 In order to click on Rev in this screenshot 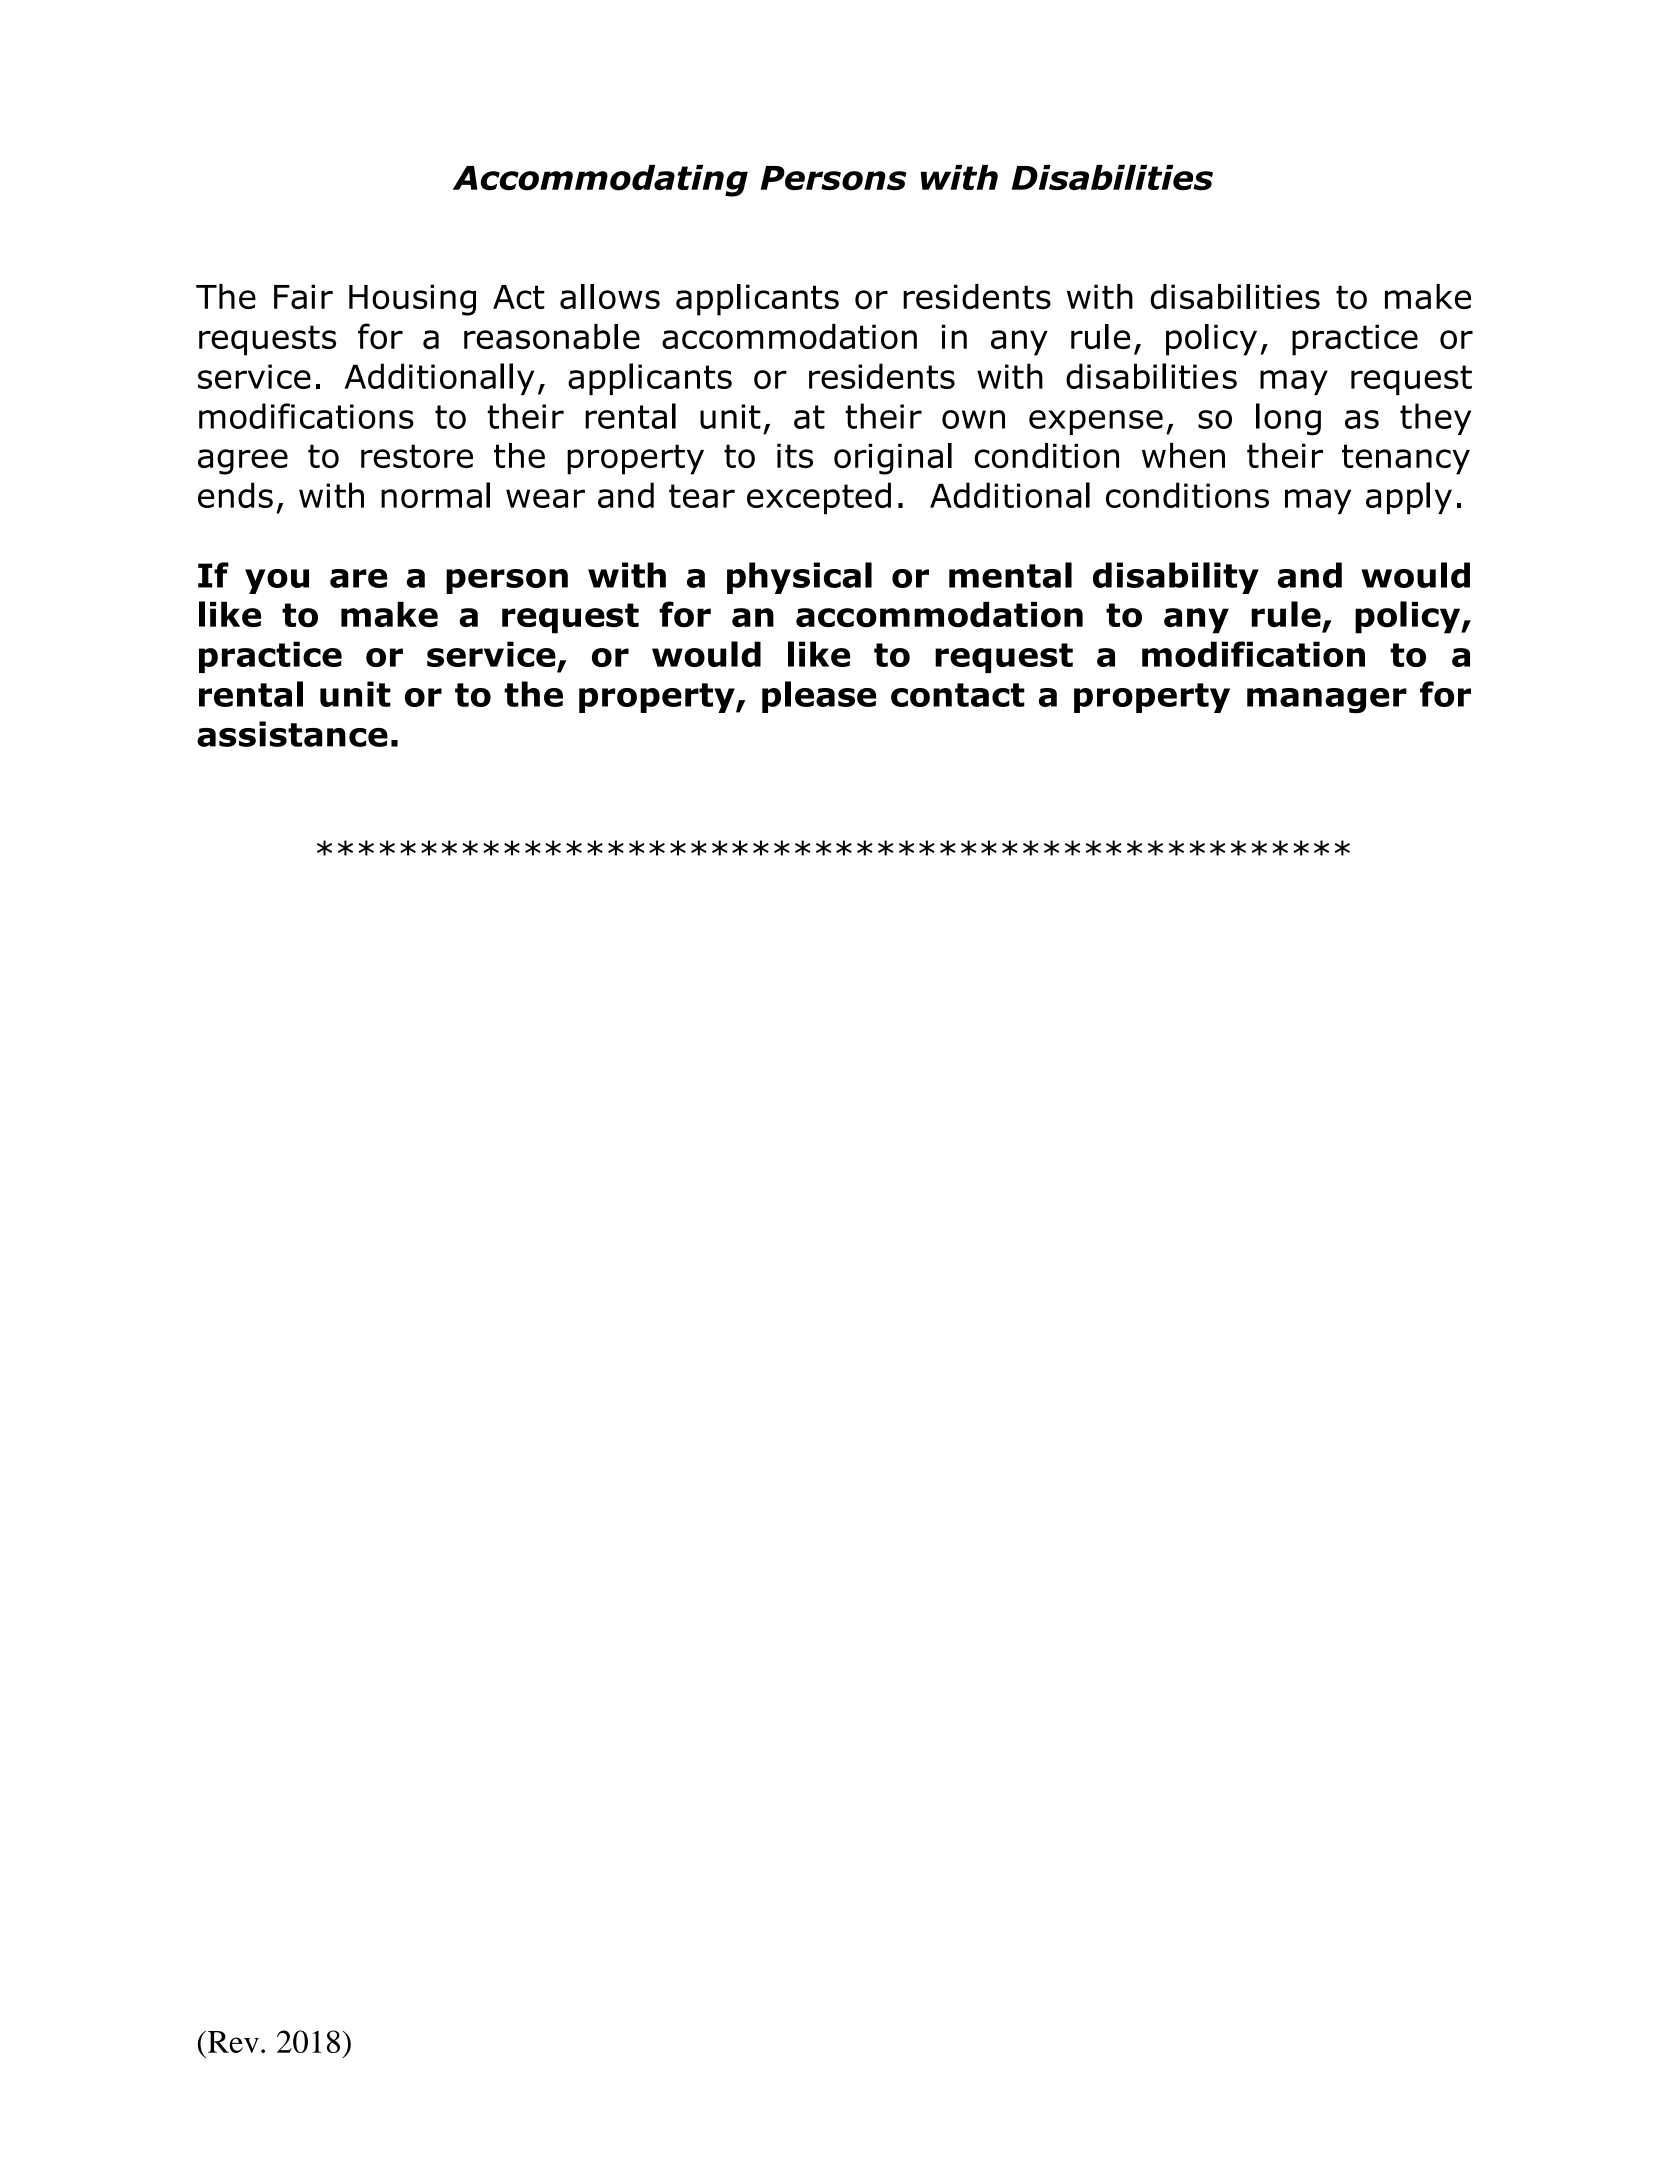, I will do `click(232, 2042)`.
